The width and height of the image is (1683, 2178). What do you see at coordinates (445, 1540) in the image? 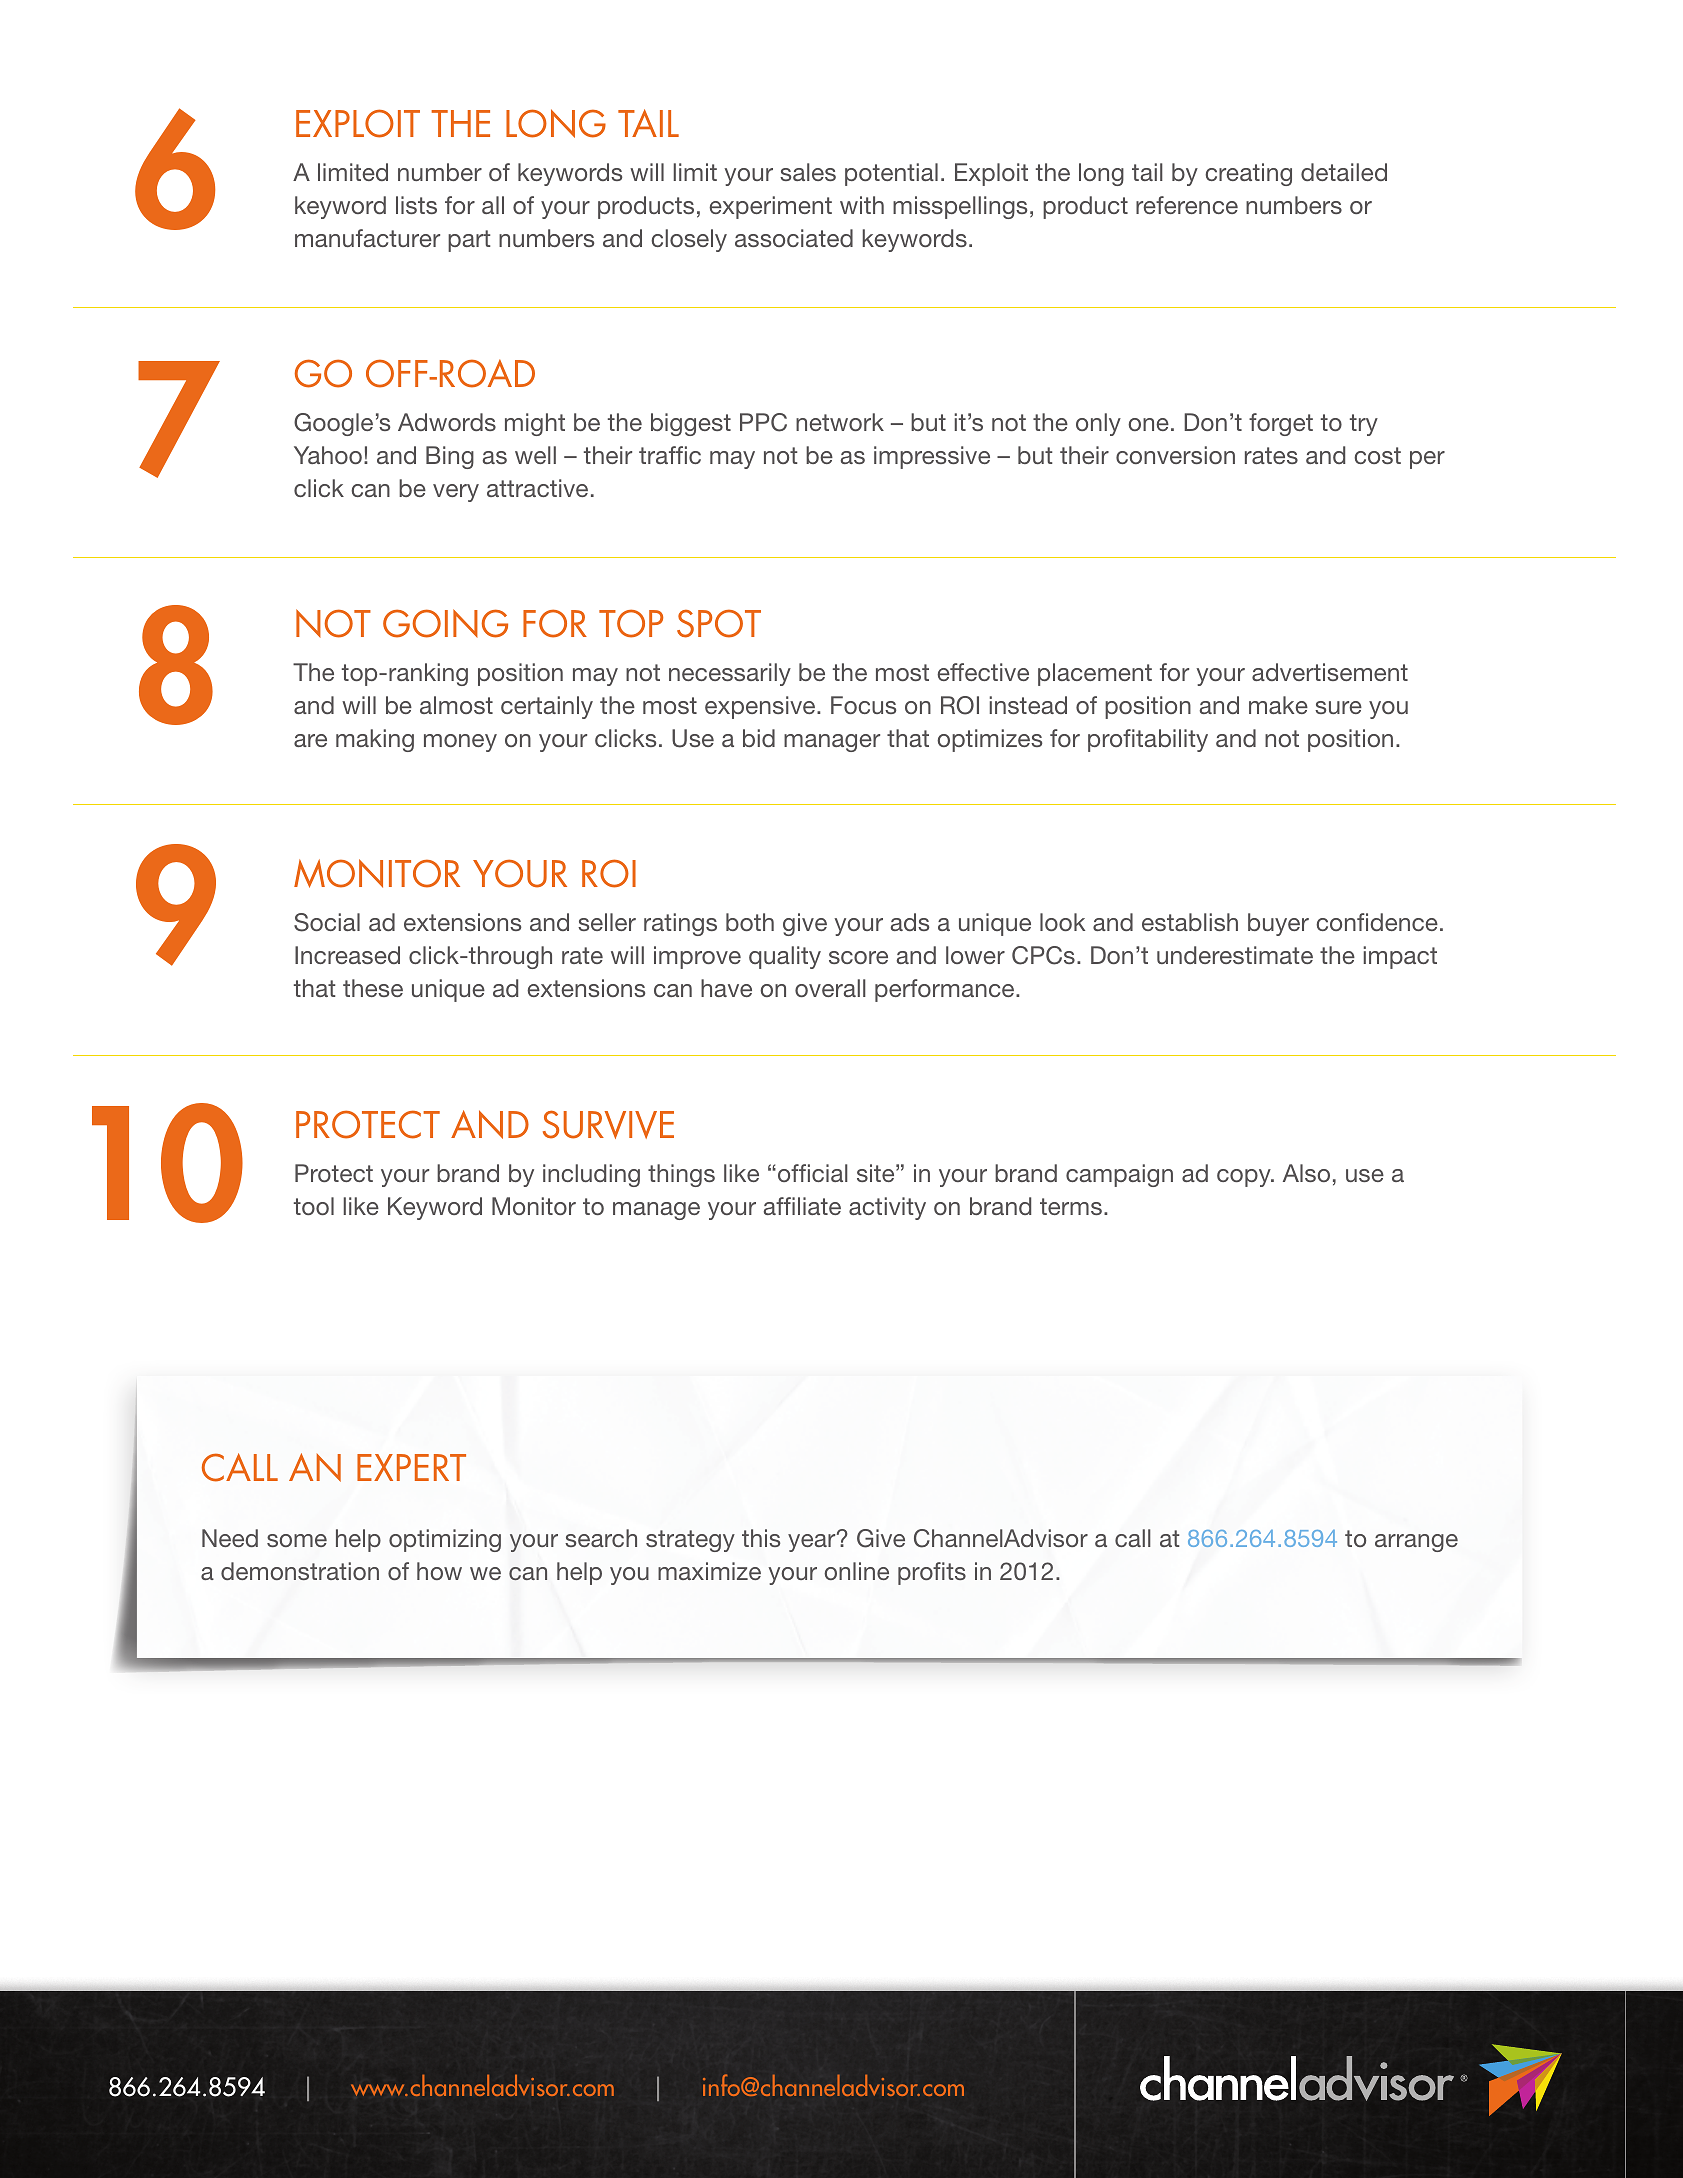
I see `optimizing` at bounding box center [445, 1540].
